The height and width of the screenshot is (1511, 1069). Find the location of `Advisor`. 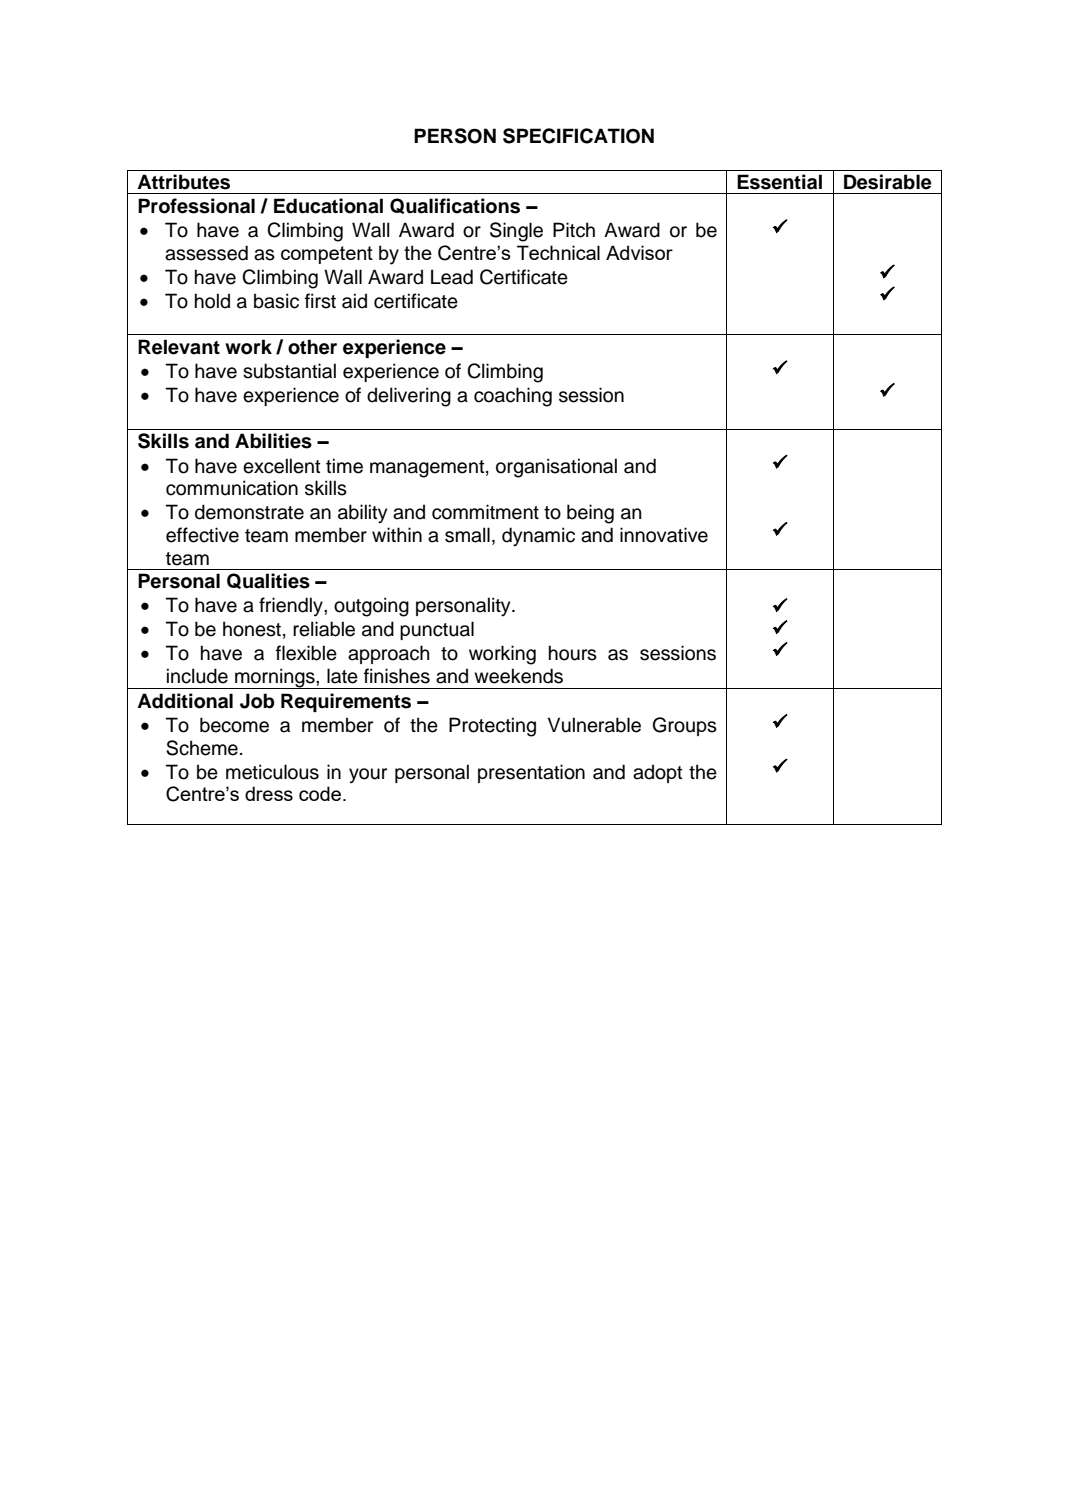

Advisor is located at coordinates (639, 252).
